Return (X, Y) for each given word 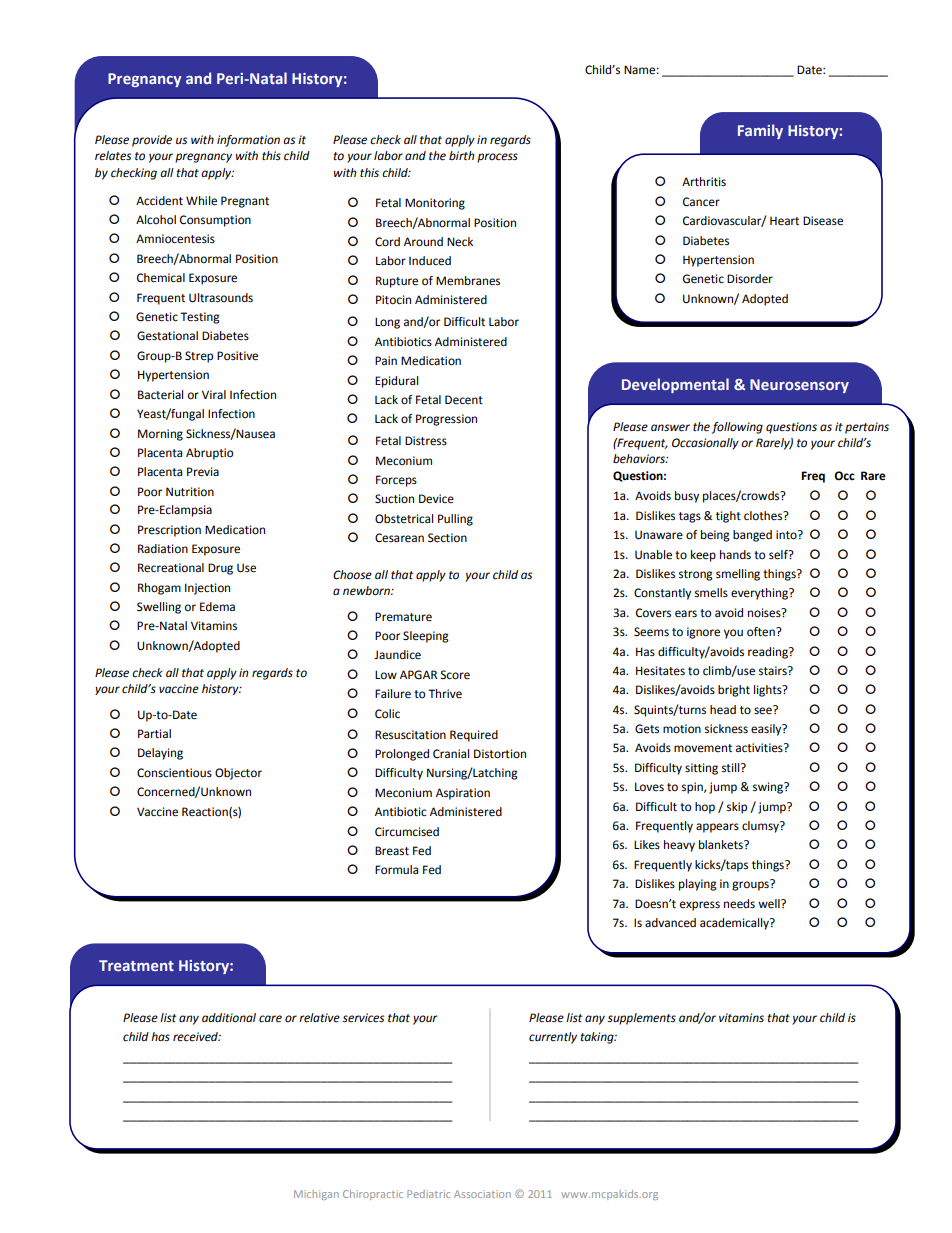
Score (455, 675)
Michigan (316, 1195)
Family (760, 131)
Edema (217, 607)
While (201, 201)
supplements (641, 1019)
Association (482, 1194)
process (497, 158)
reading (769, 653)
